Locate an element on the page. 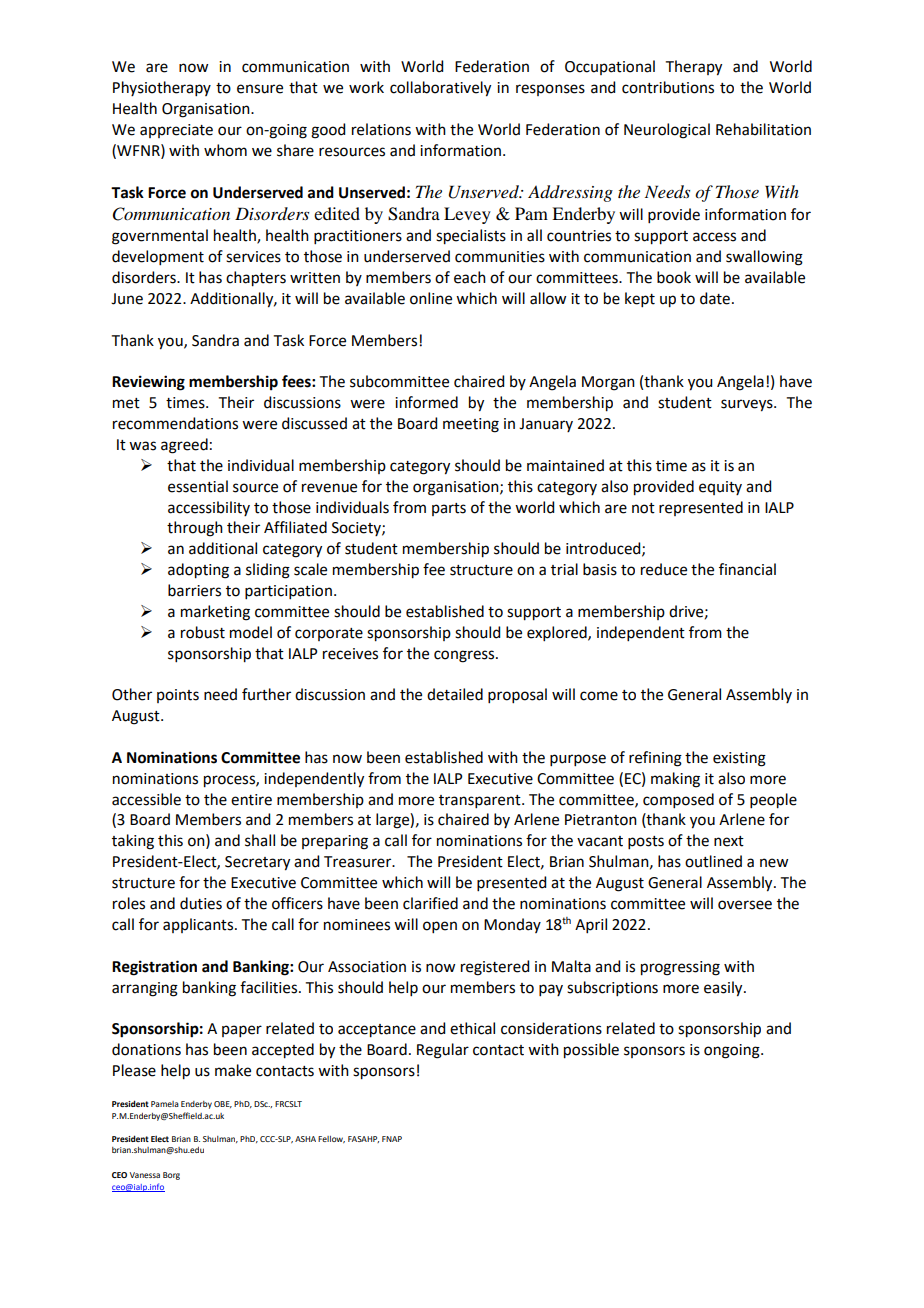 The height and width of the document is (1308, 924). reduce is located at coordinates (664, 569).
